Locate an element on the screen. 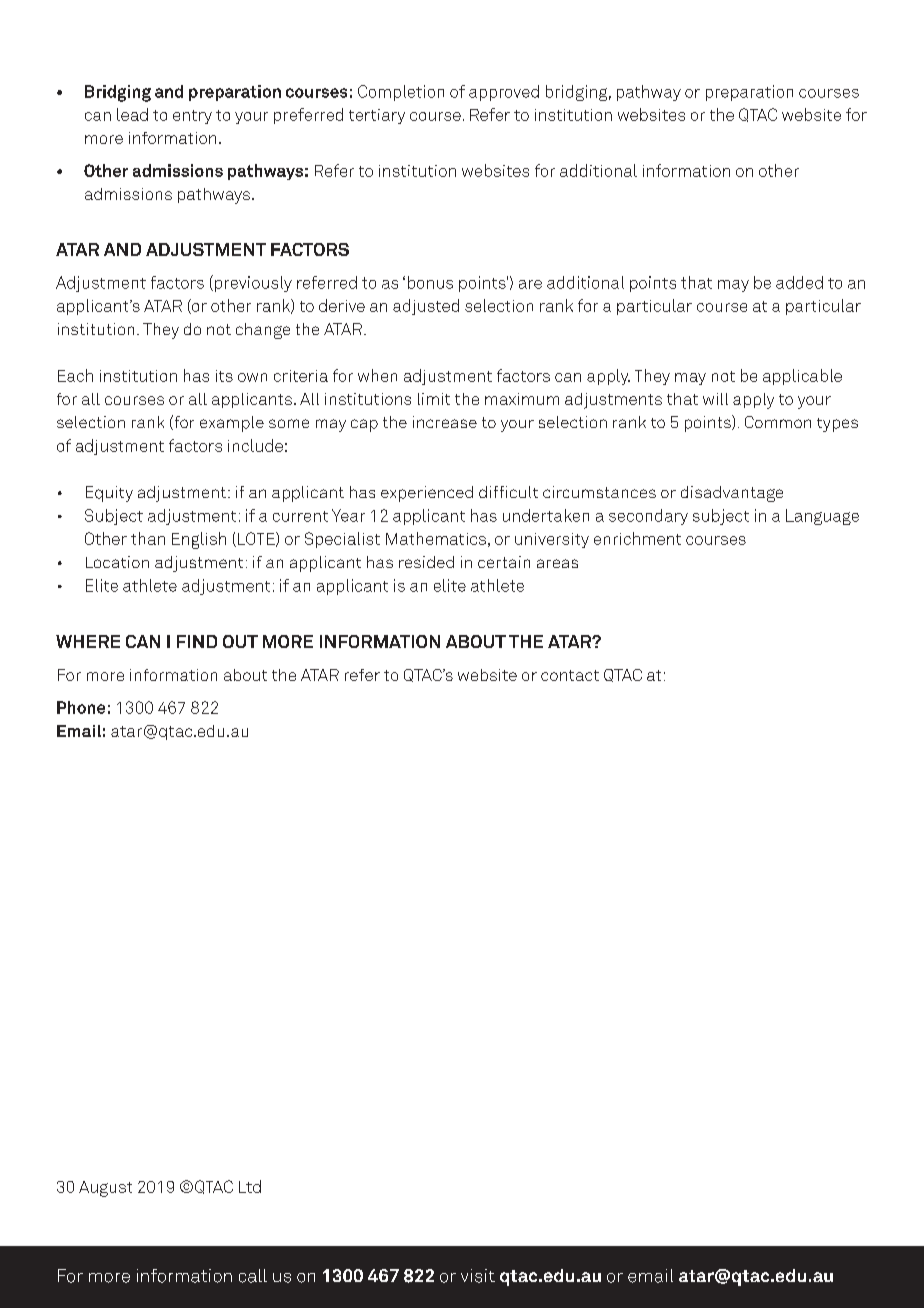 This screenshot has width=924, height=1308. entry is located at coordinates (192, 117).
